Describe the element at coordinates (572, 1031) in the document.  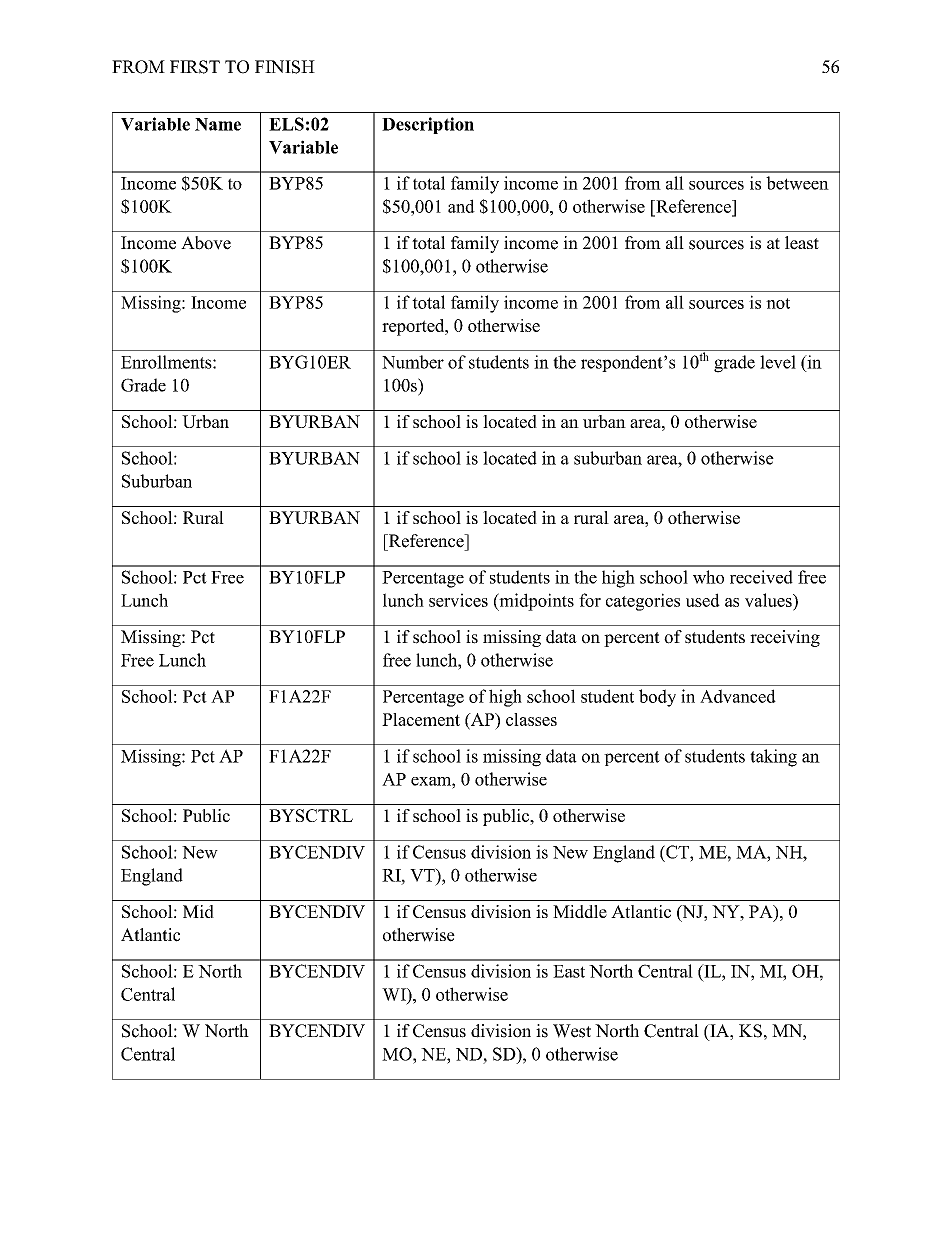
I see `West` at that location.
